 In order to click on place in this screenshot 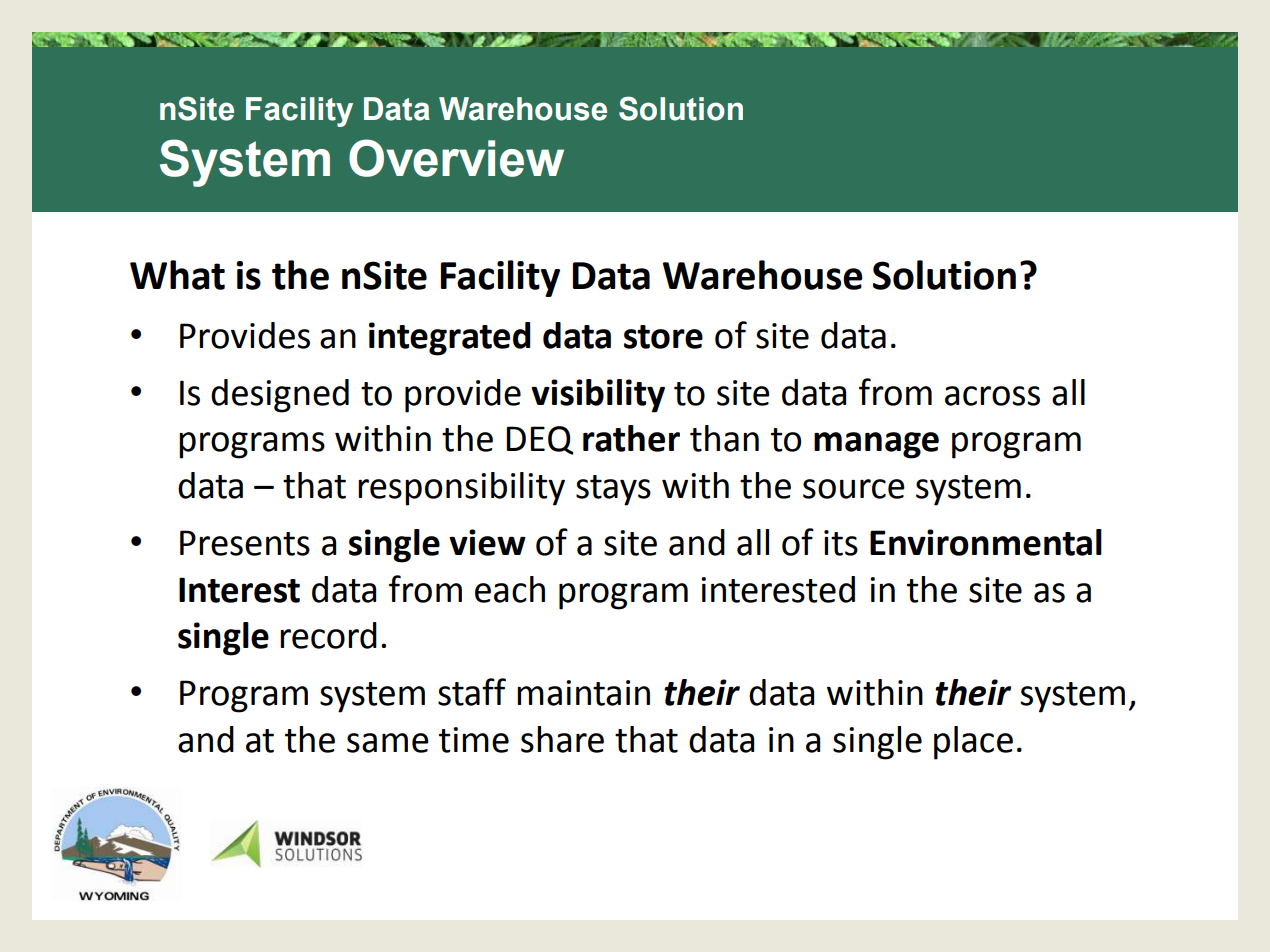, I will do `click(973, 743)`.
